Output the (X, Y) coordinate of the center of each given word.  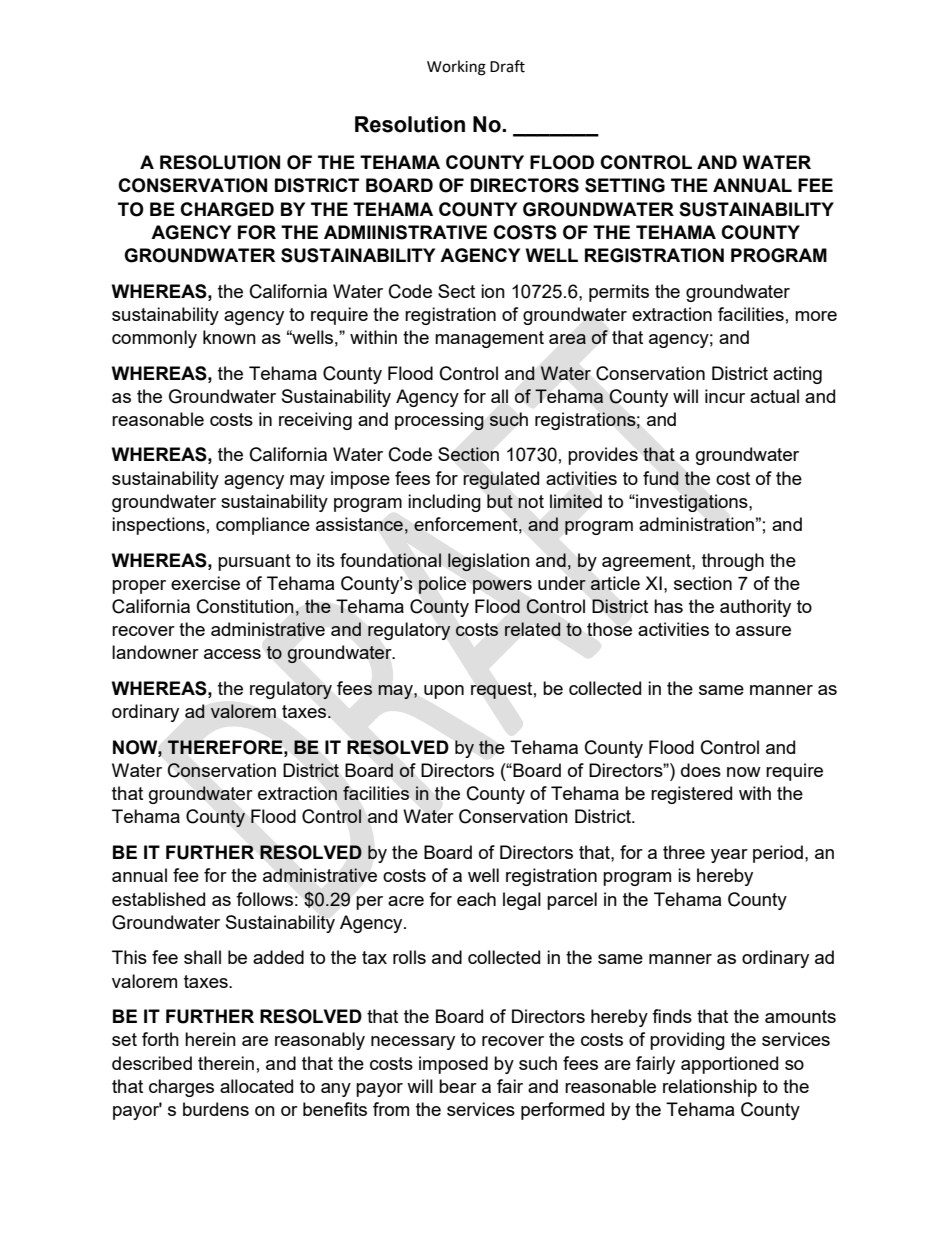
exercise (205, 583)
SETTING (625, 185)
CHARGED (227, 209)
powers (502, 587)
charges (181, 1088)
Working (456, 68)
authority (755, 608)
